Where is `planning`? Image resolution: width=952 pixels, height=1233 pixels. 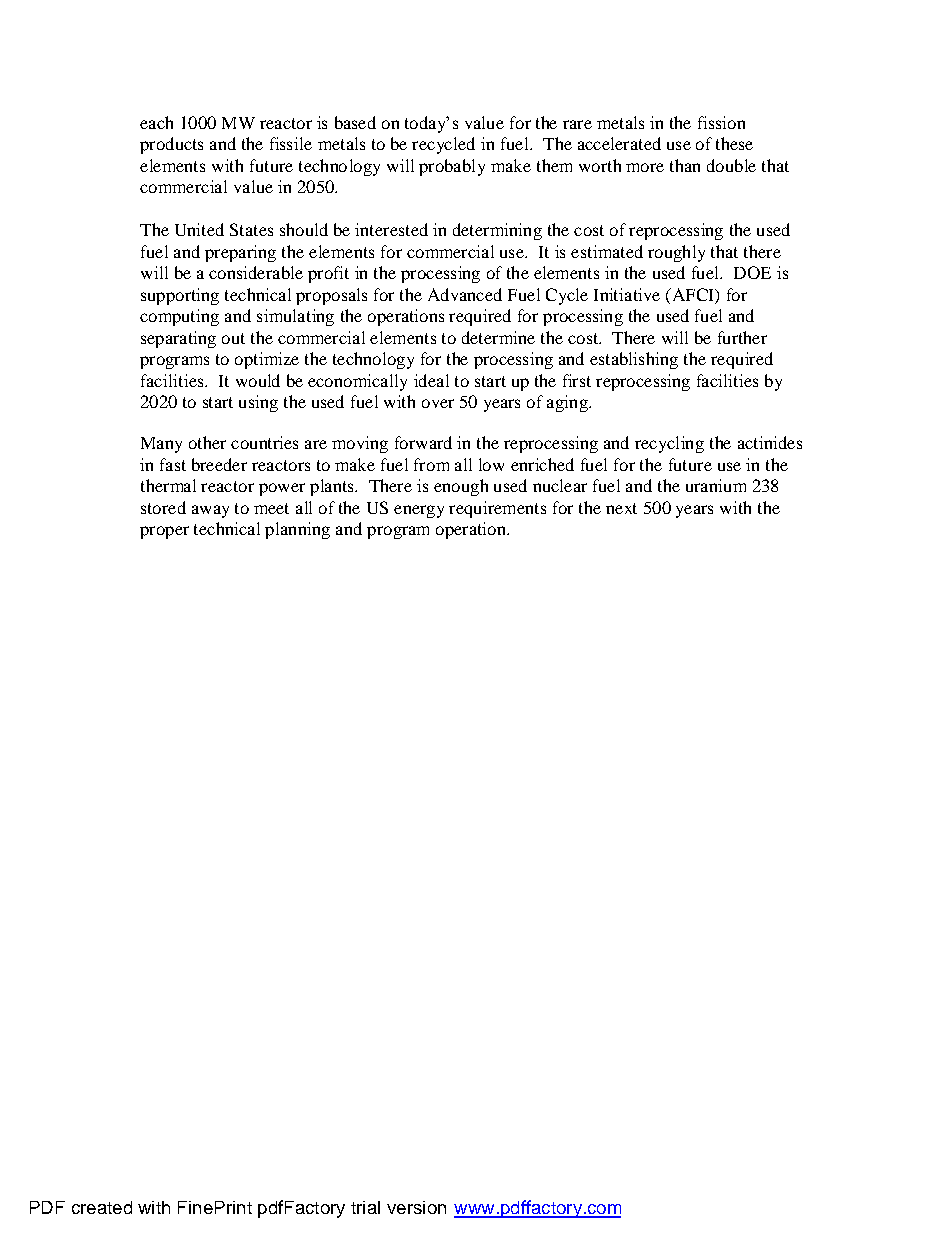 planning is located at coordinates (297, 530).
